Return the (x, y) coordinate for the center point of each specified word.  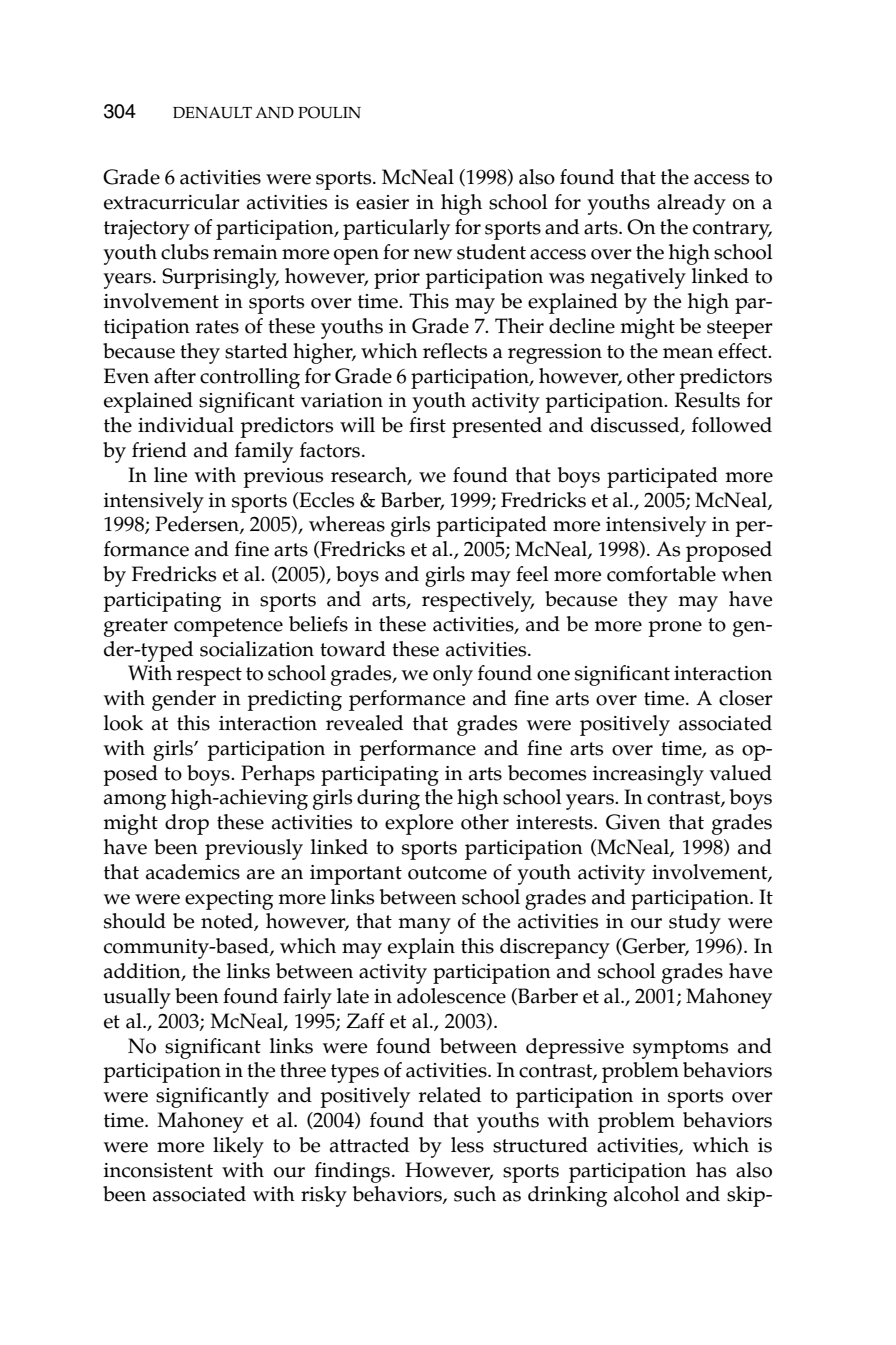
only (453, 675)
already (691, 204)
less (467, 1145)
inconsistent (158, 1170)
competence (228, 627)
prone (675, 629)
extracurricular (172, 202)
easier (382, 202)
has (711, 1170)
